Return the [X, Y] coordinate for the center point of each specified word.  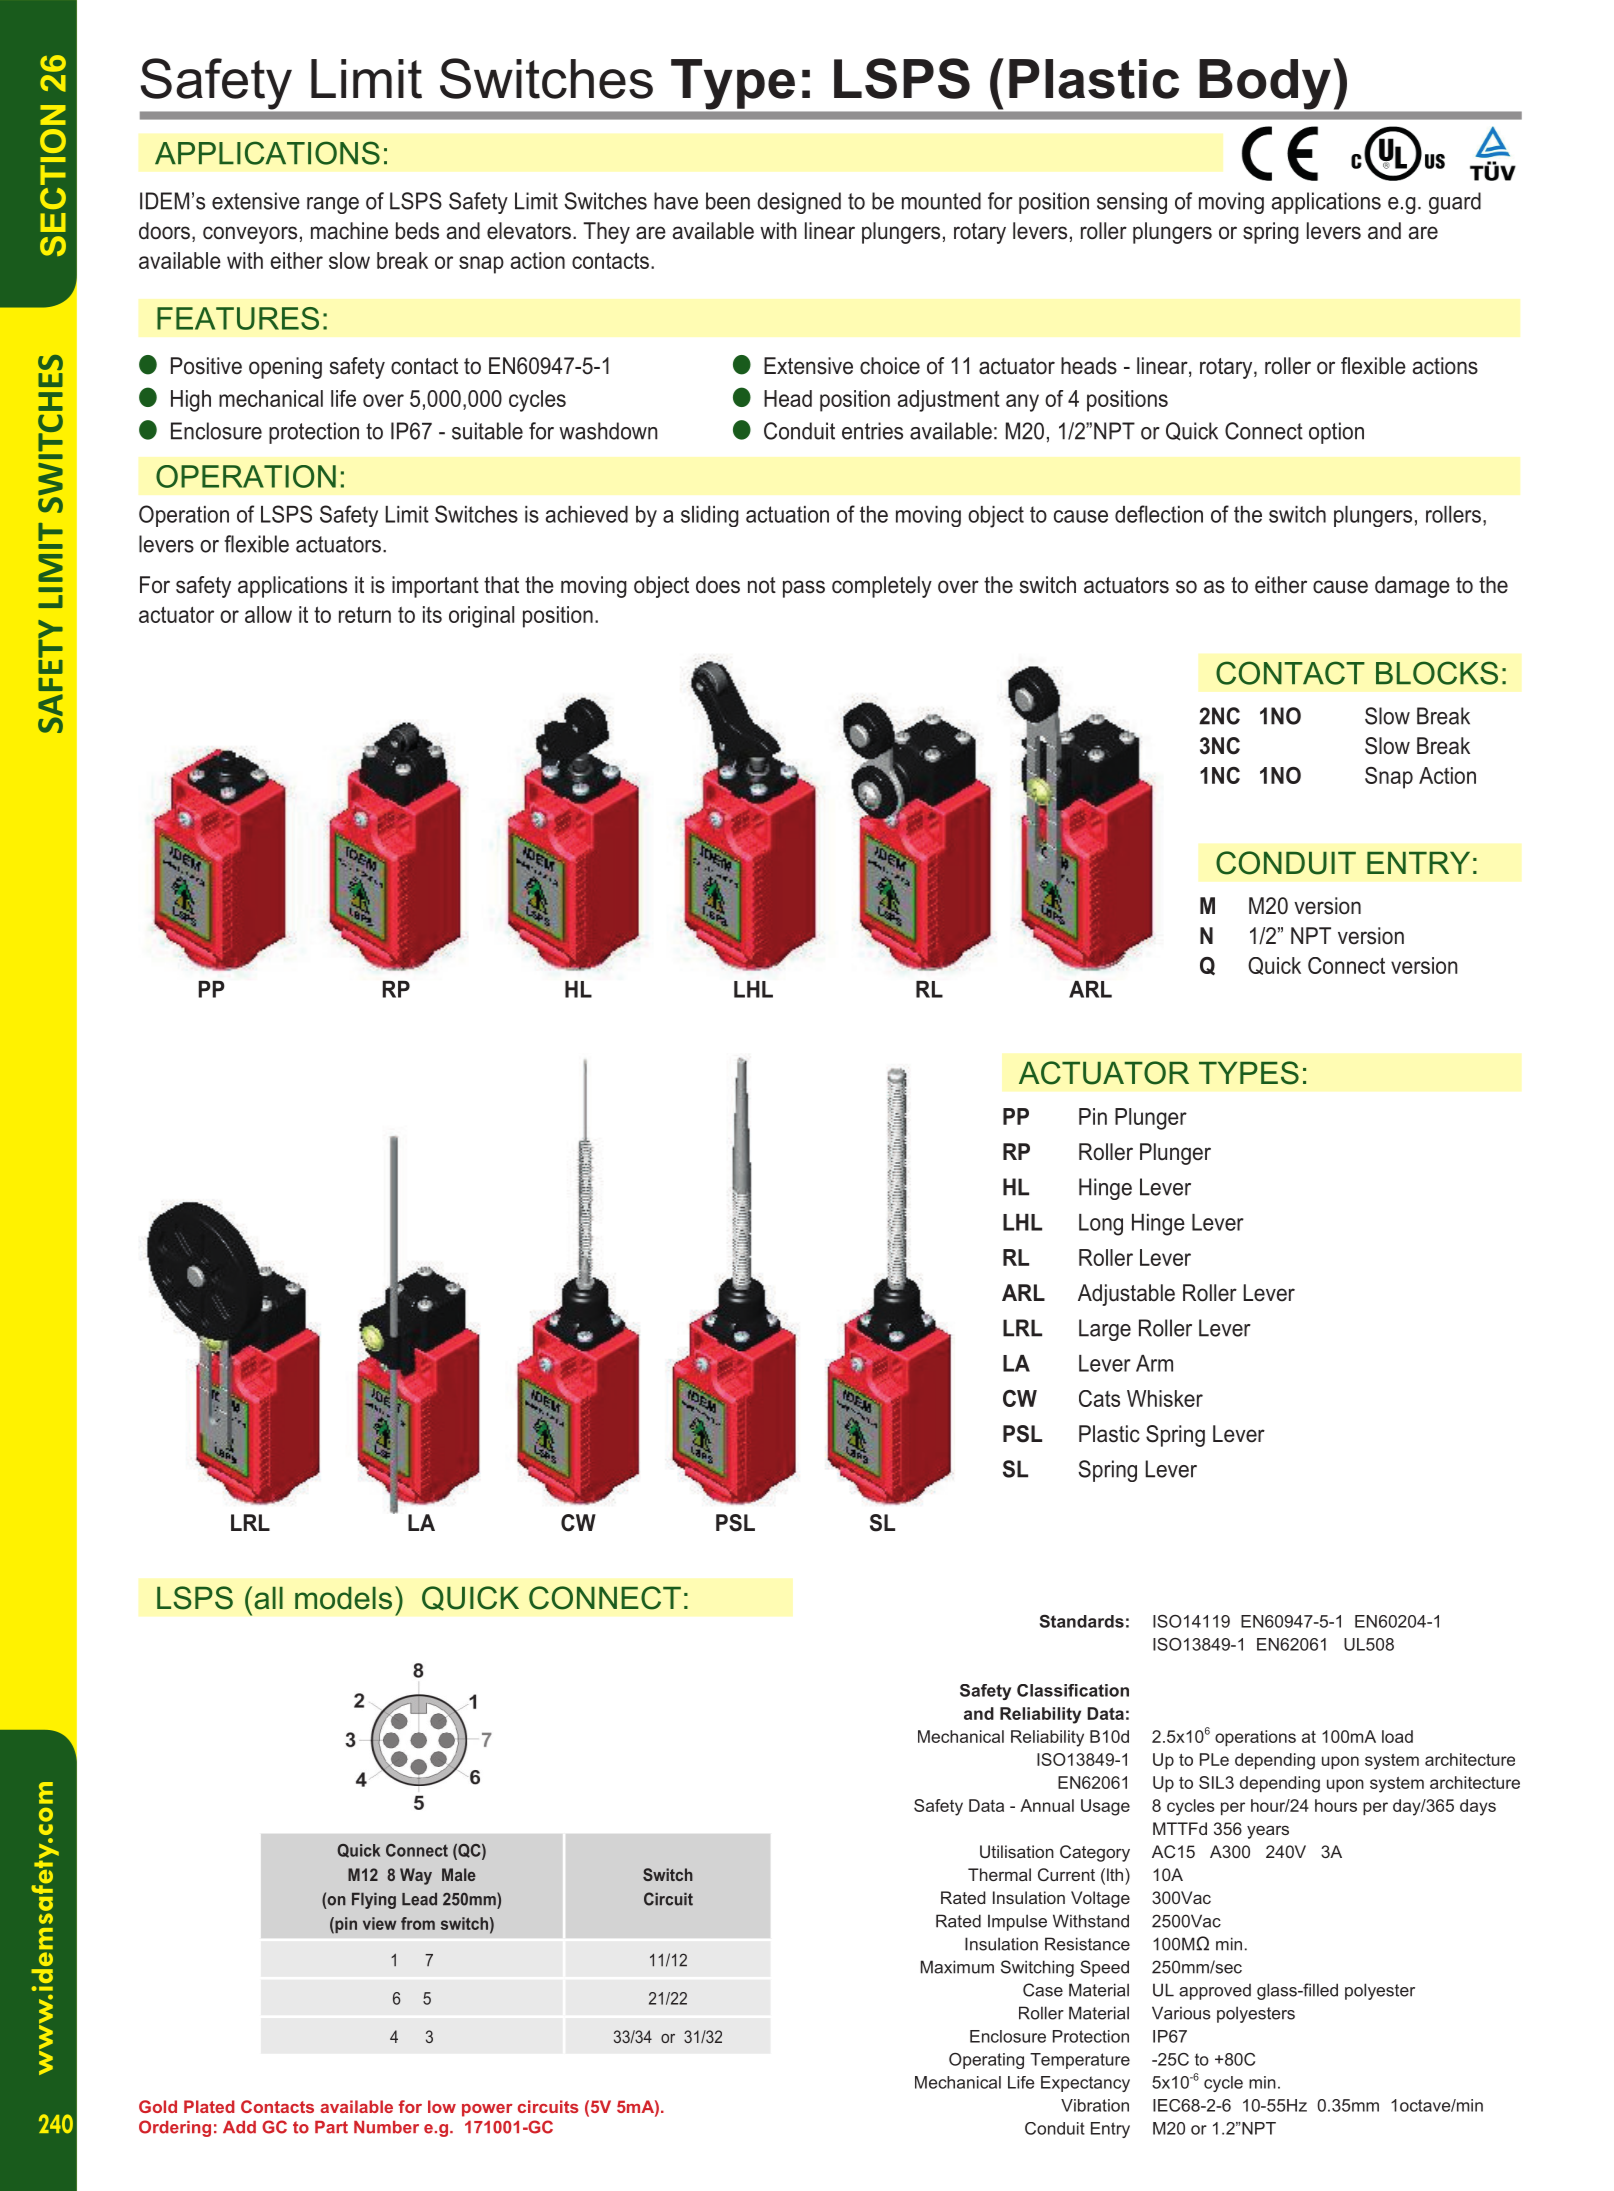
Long [1101, 1225]
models [343, 1598]
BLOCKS [1437, 673]
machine [349, 231]
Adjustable [1126, 1295]
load [1397, 1736]
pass [804, 589]
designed [799, 203]
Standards [1082, 1621]
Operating [986, 2061]
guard [1455, 203]
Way [416, 1876]
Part [331, 2127]
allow [268, 614]
